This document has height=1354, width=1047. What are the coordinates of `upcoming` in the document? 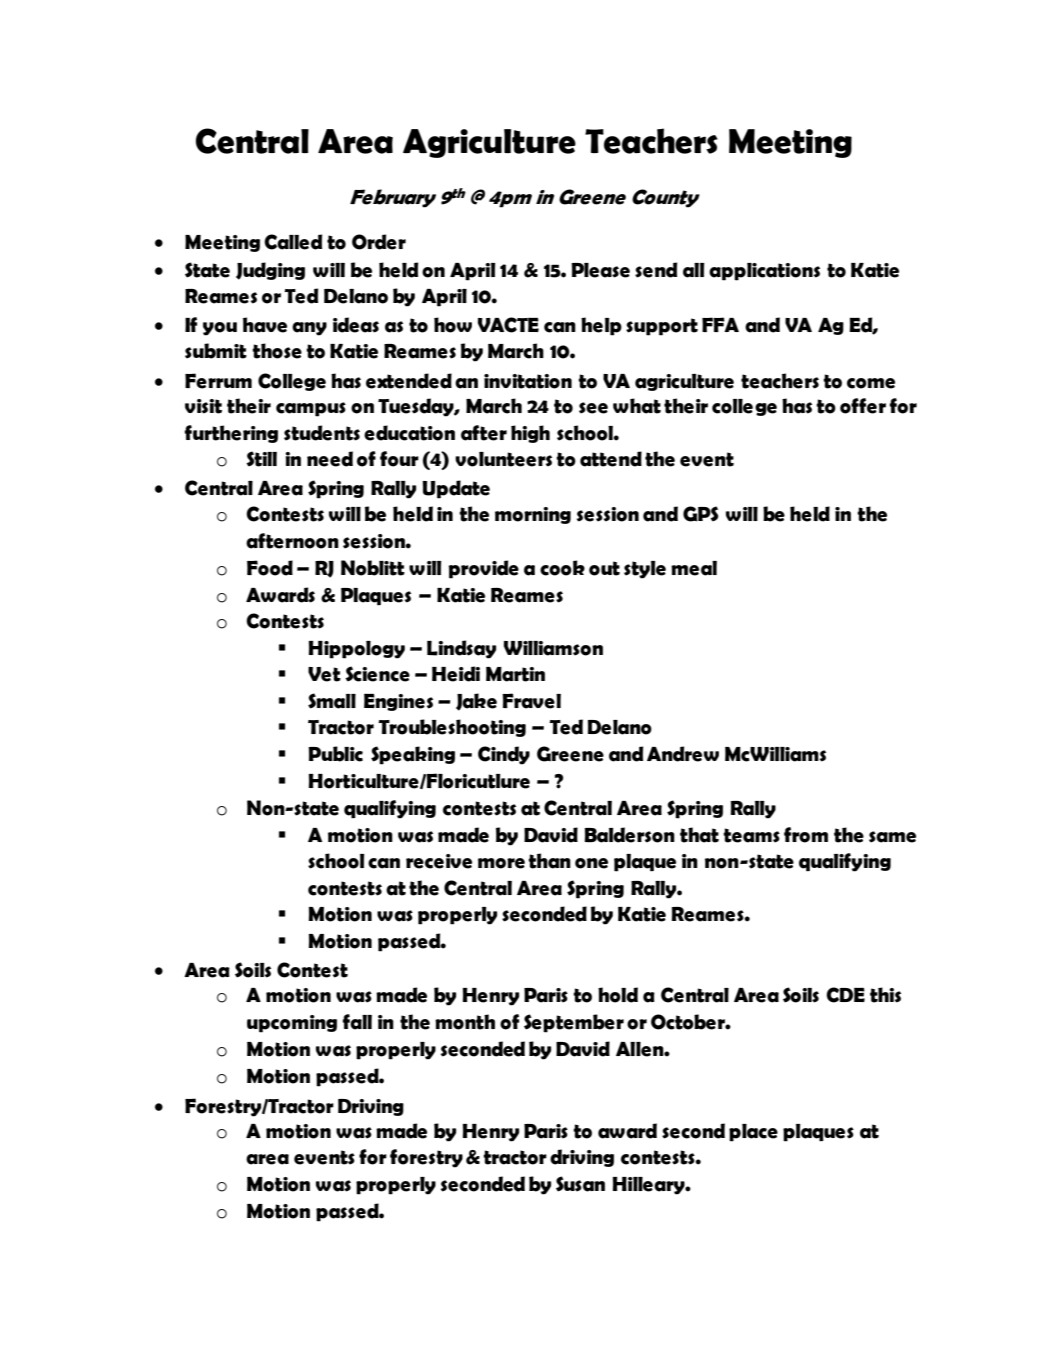 It's located at (292, 1024).
